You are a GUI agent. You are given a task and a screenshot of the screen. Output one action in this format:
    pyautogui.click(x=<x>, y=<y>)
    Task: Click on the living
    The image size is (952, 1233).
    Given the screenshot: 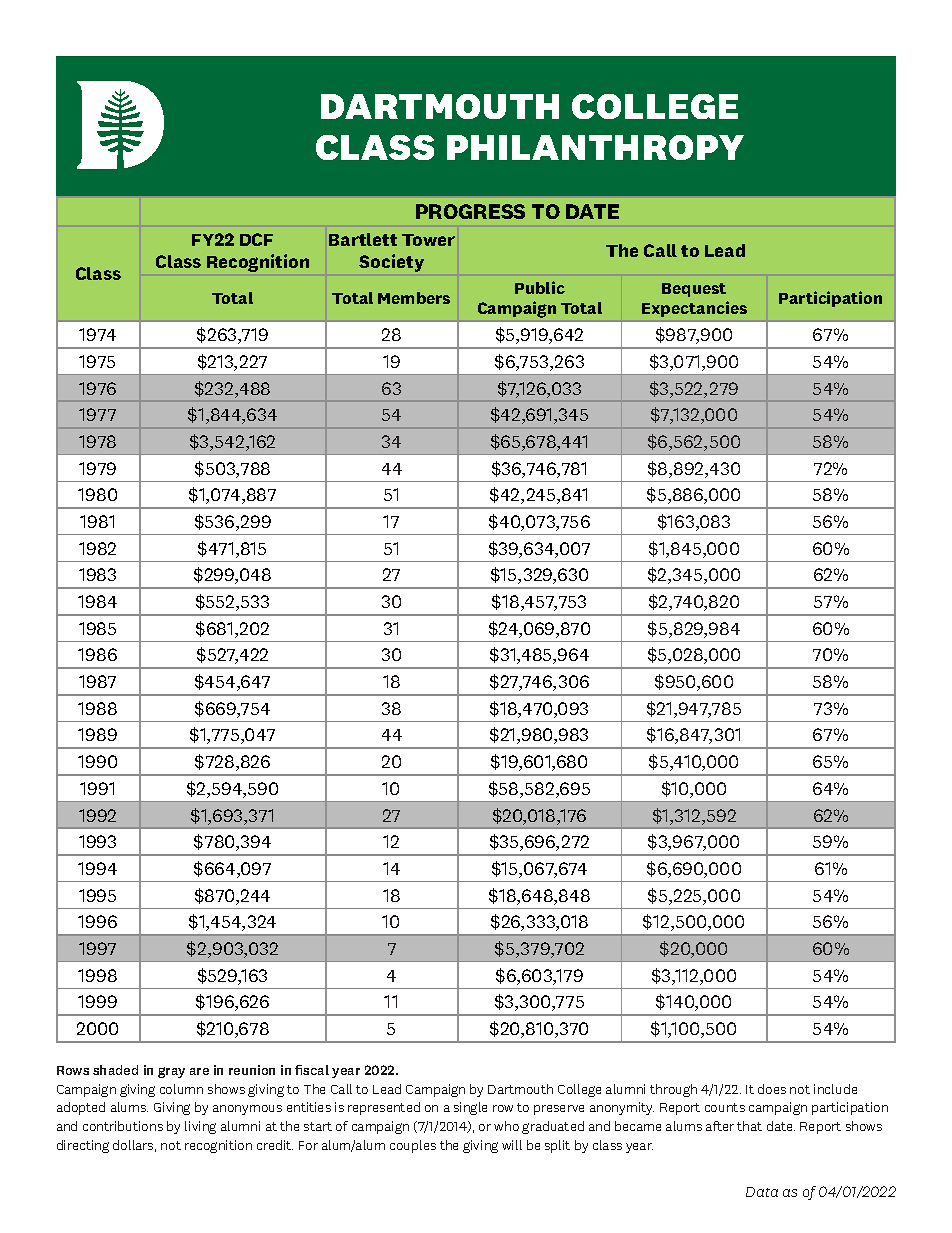 What is the action you would take?
    pyautogui.click(x=200, y=1127)
